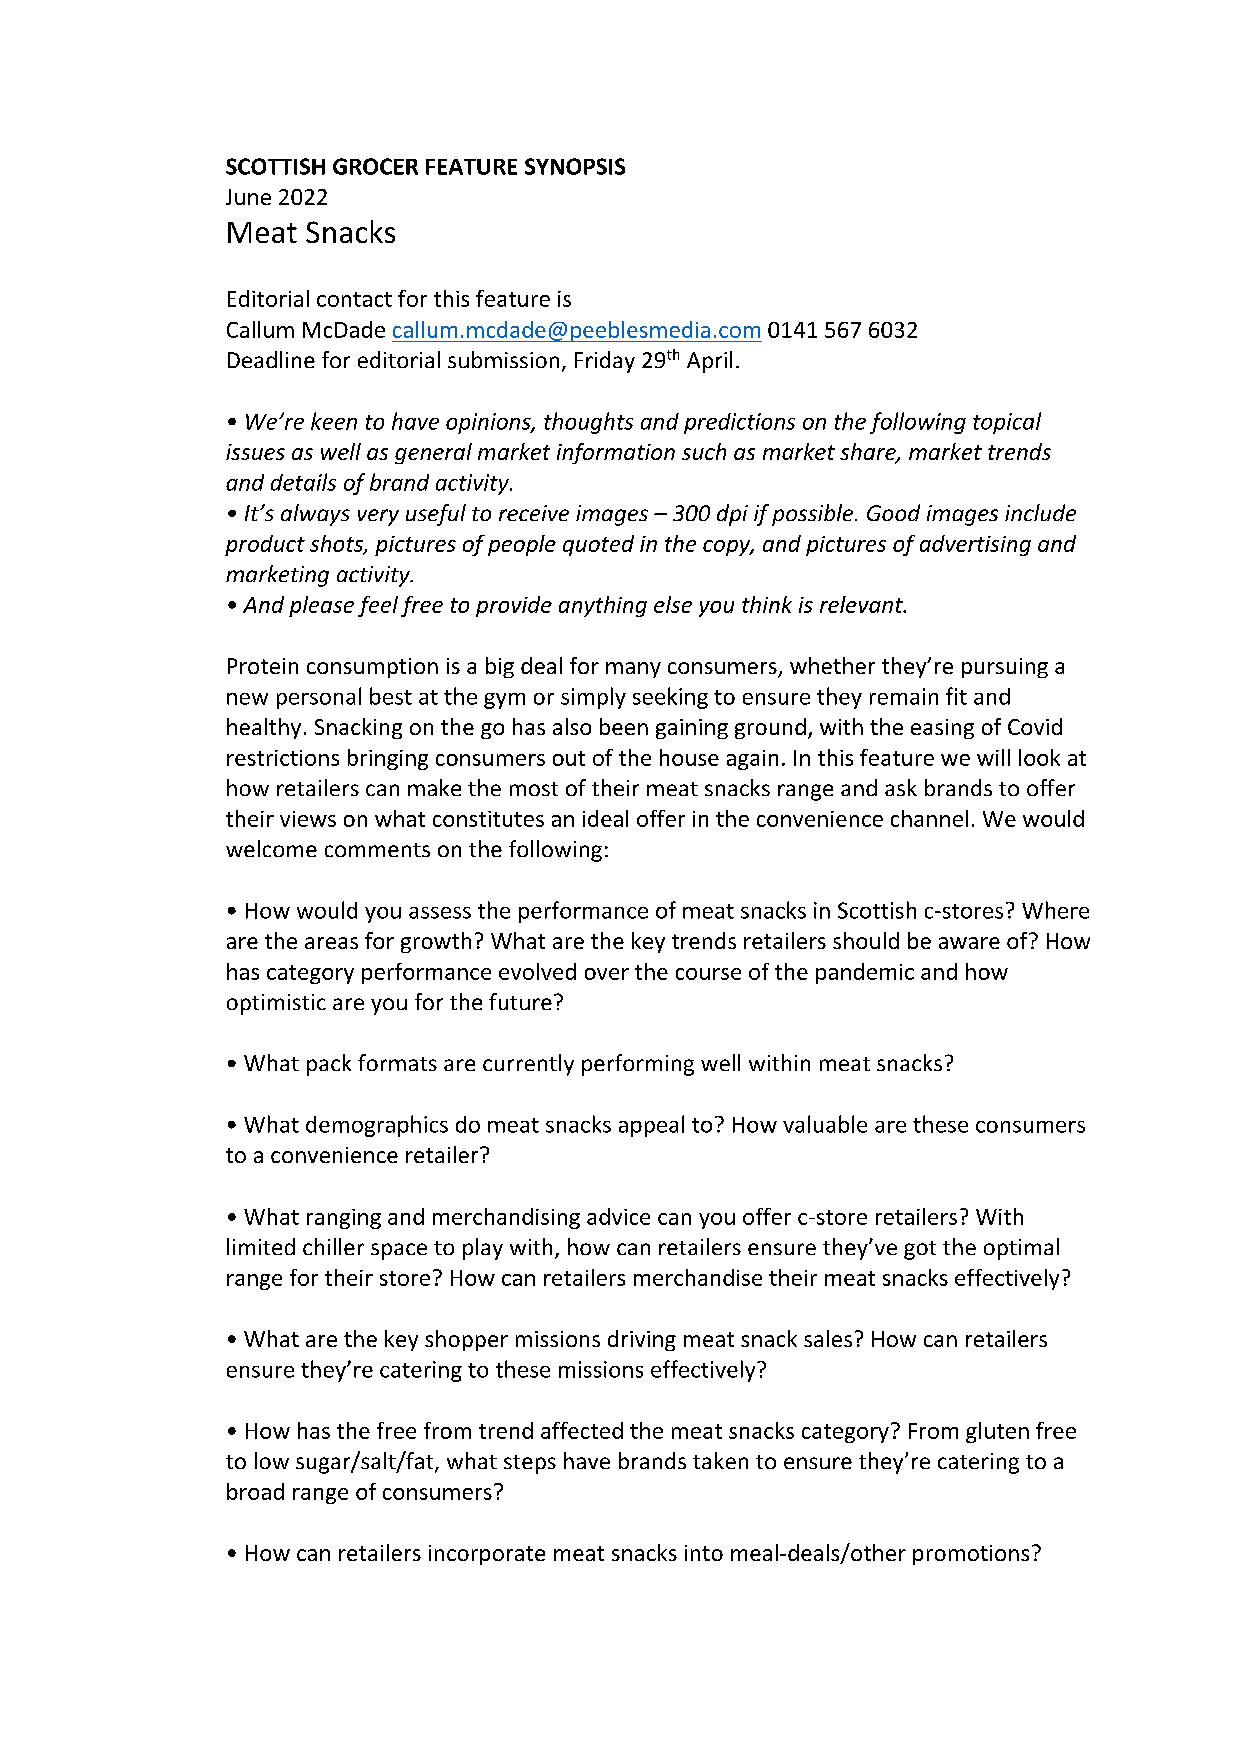 This image has height=1758, width=1242. Describe the element at coordinates (255, 1491) in the image. I see `broad` at that location.
